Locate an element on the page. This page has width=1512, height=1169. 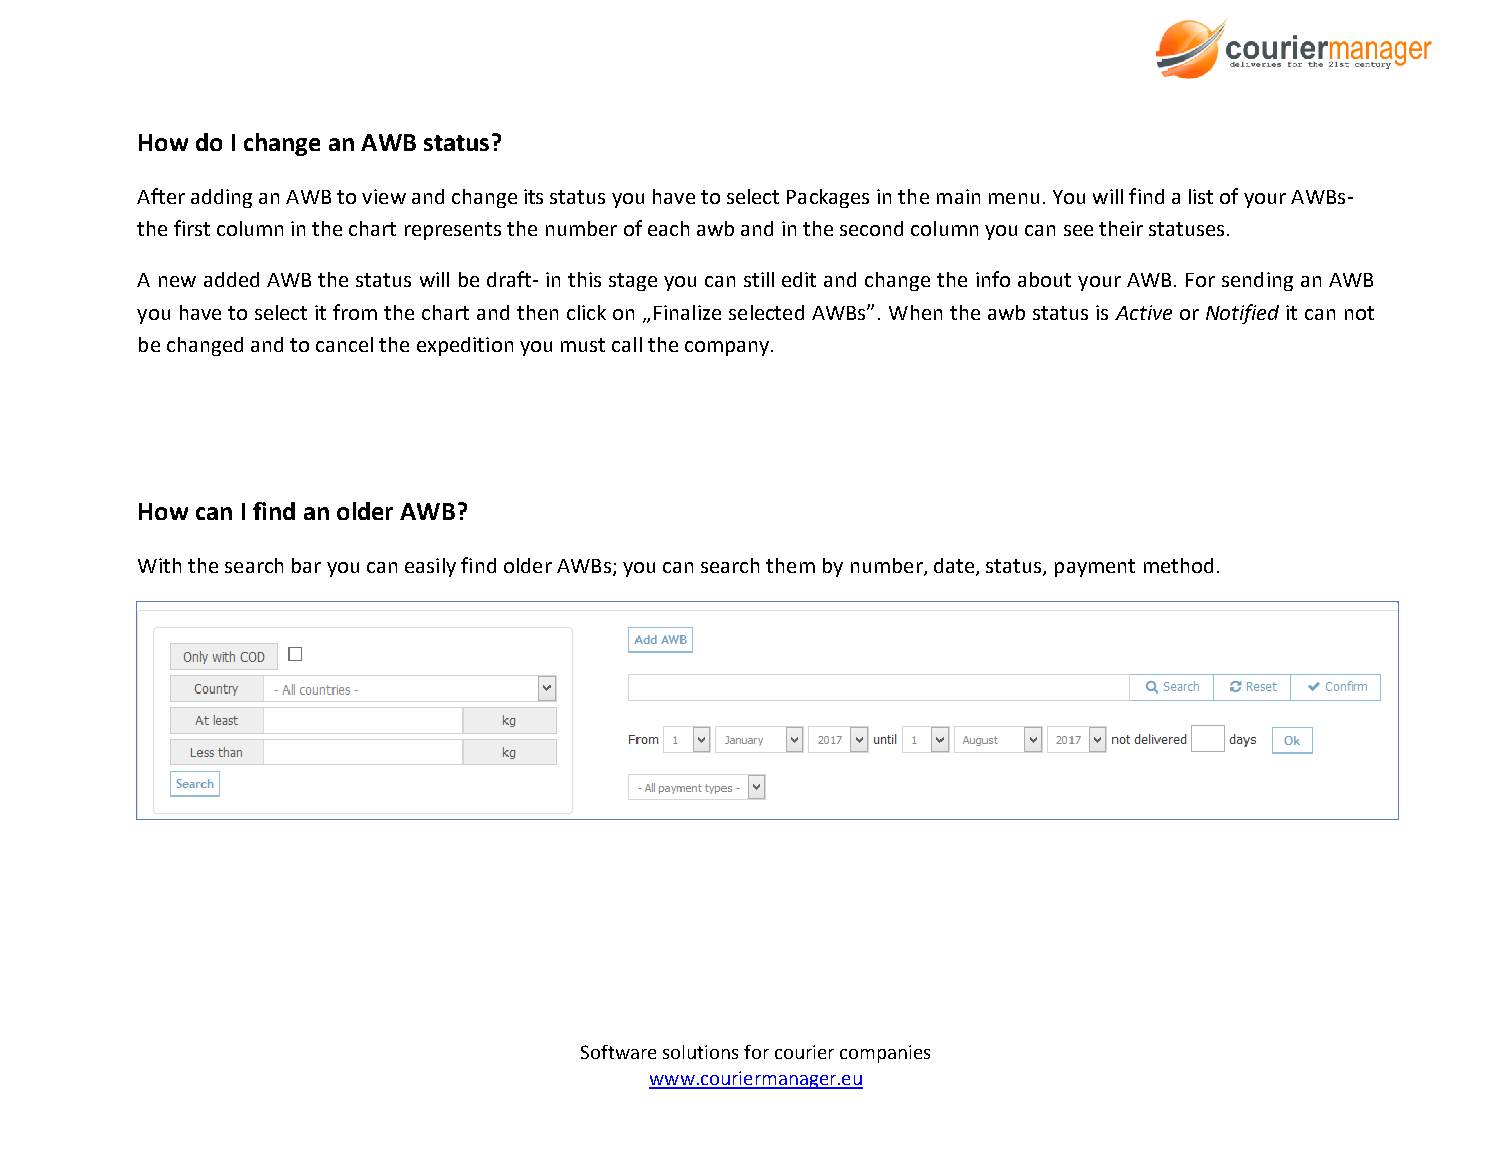
each is located at coordinates (668, 228).
